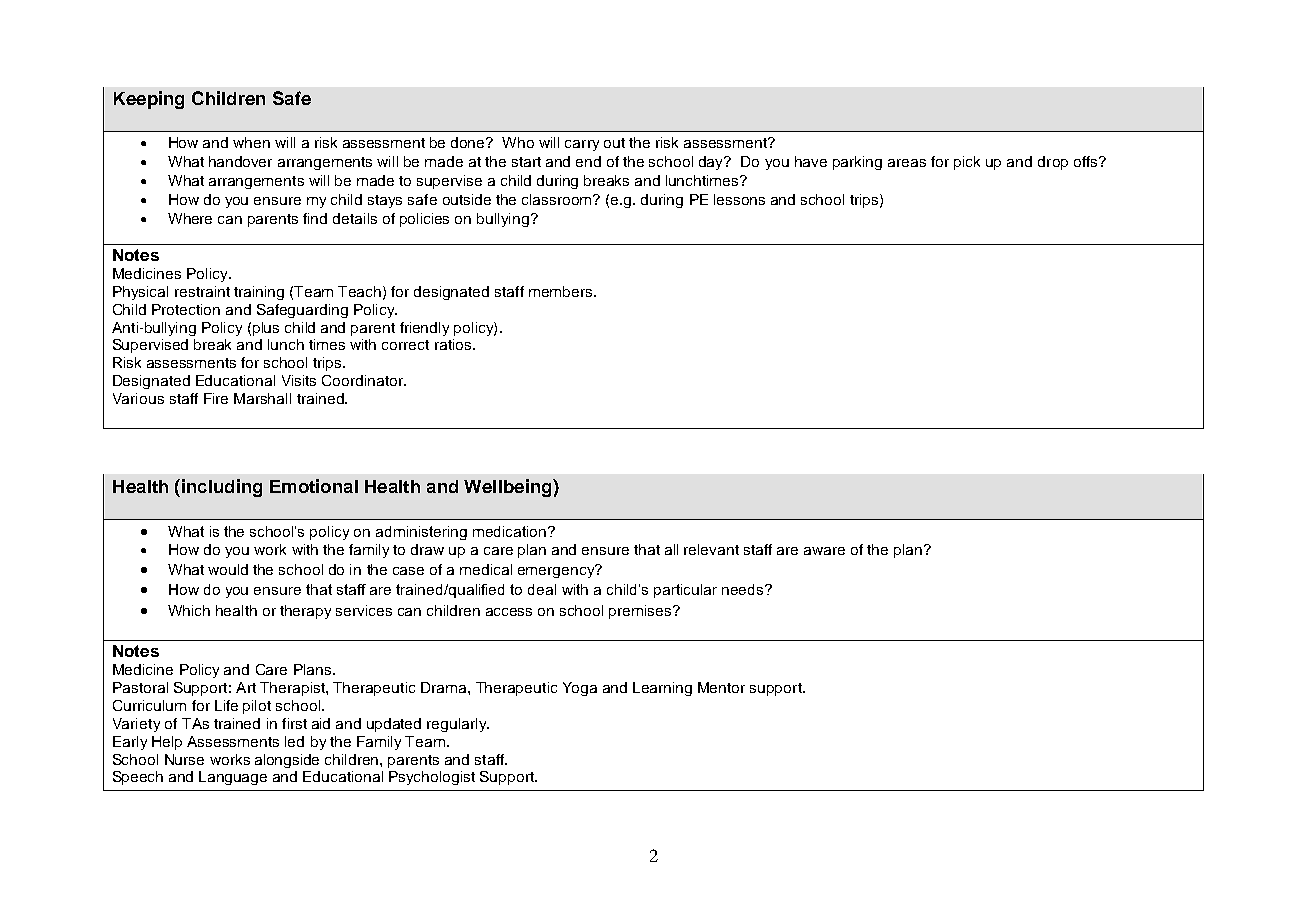 The image size is (1308, 924). Describe the element at coordinates (251, 142) in the screenshot. I see `when` at that location.
